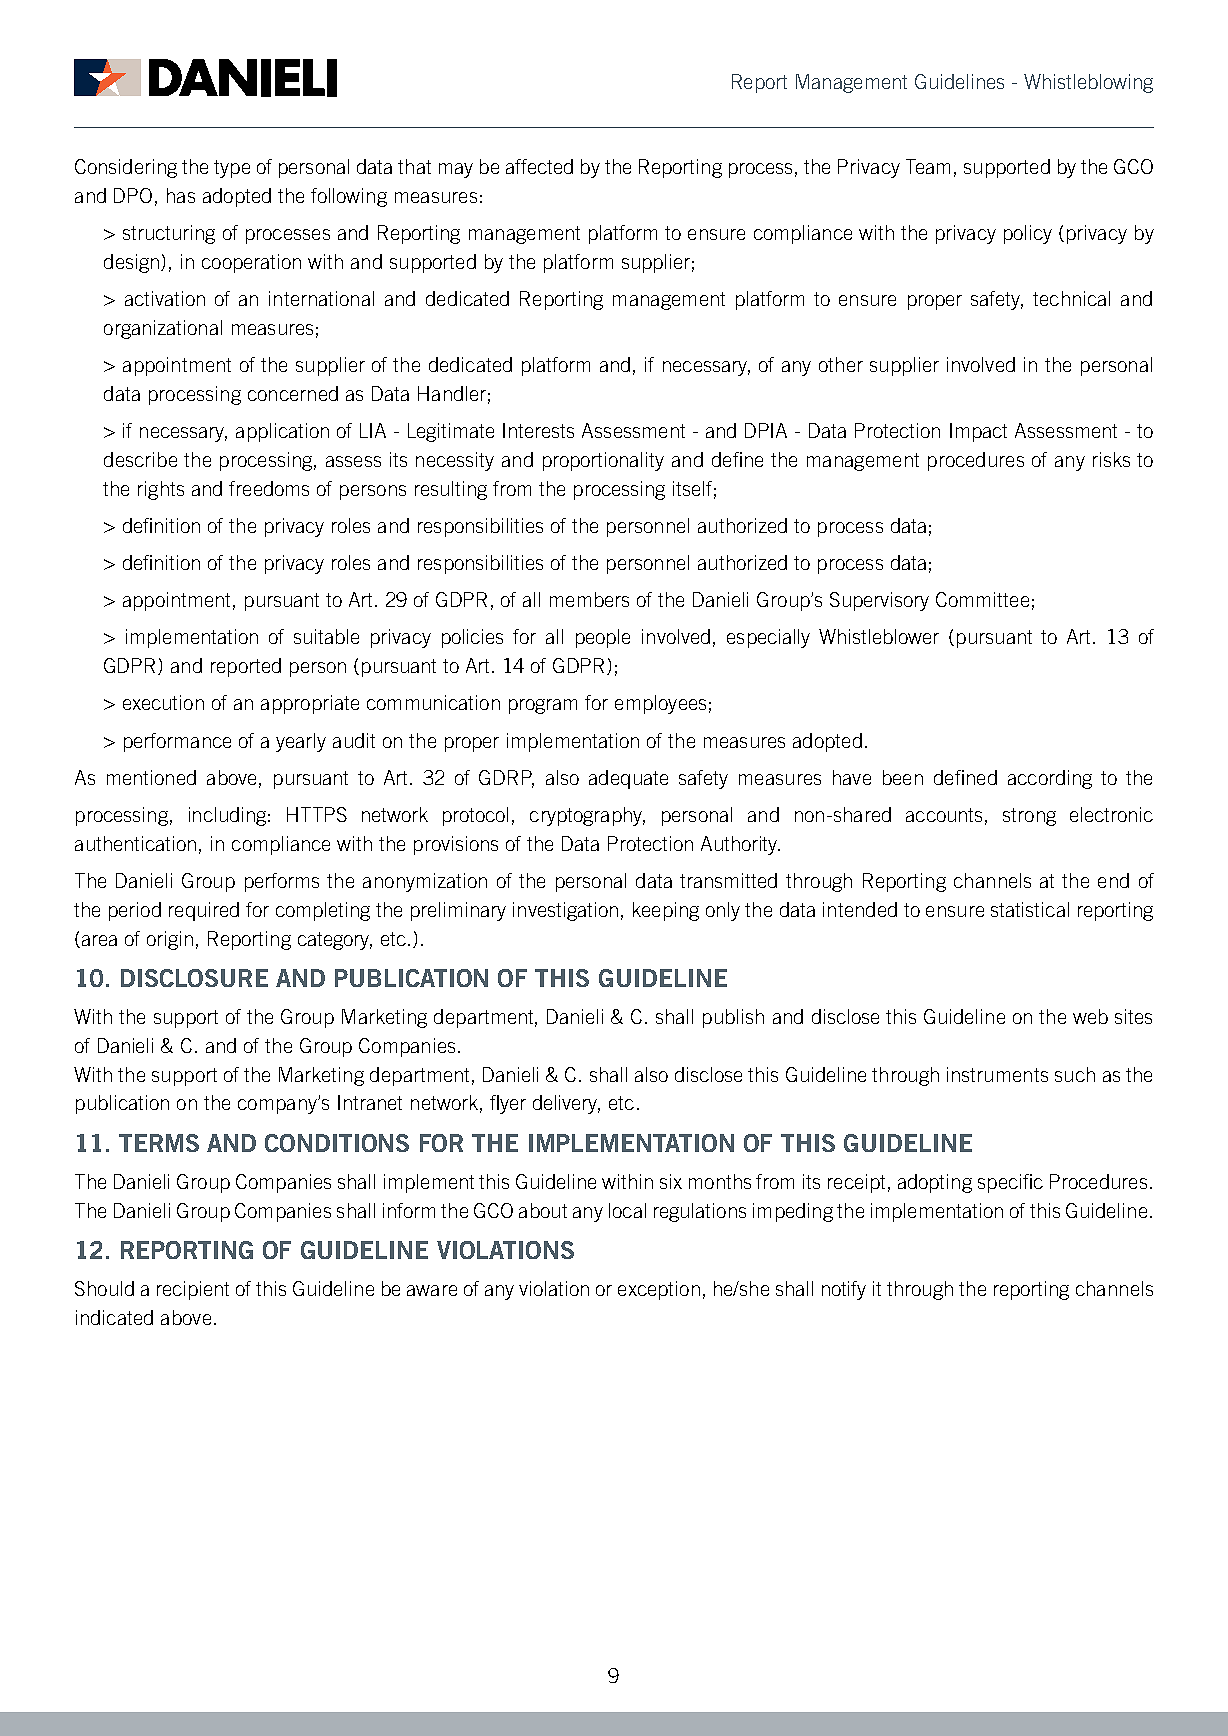 The height and width of the document is (1736, 1228). What do you see at coordinates (978, 432) in the document?
I see `Impact` at bounding box center [978, 432].
